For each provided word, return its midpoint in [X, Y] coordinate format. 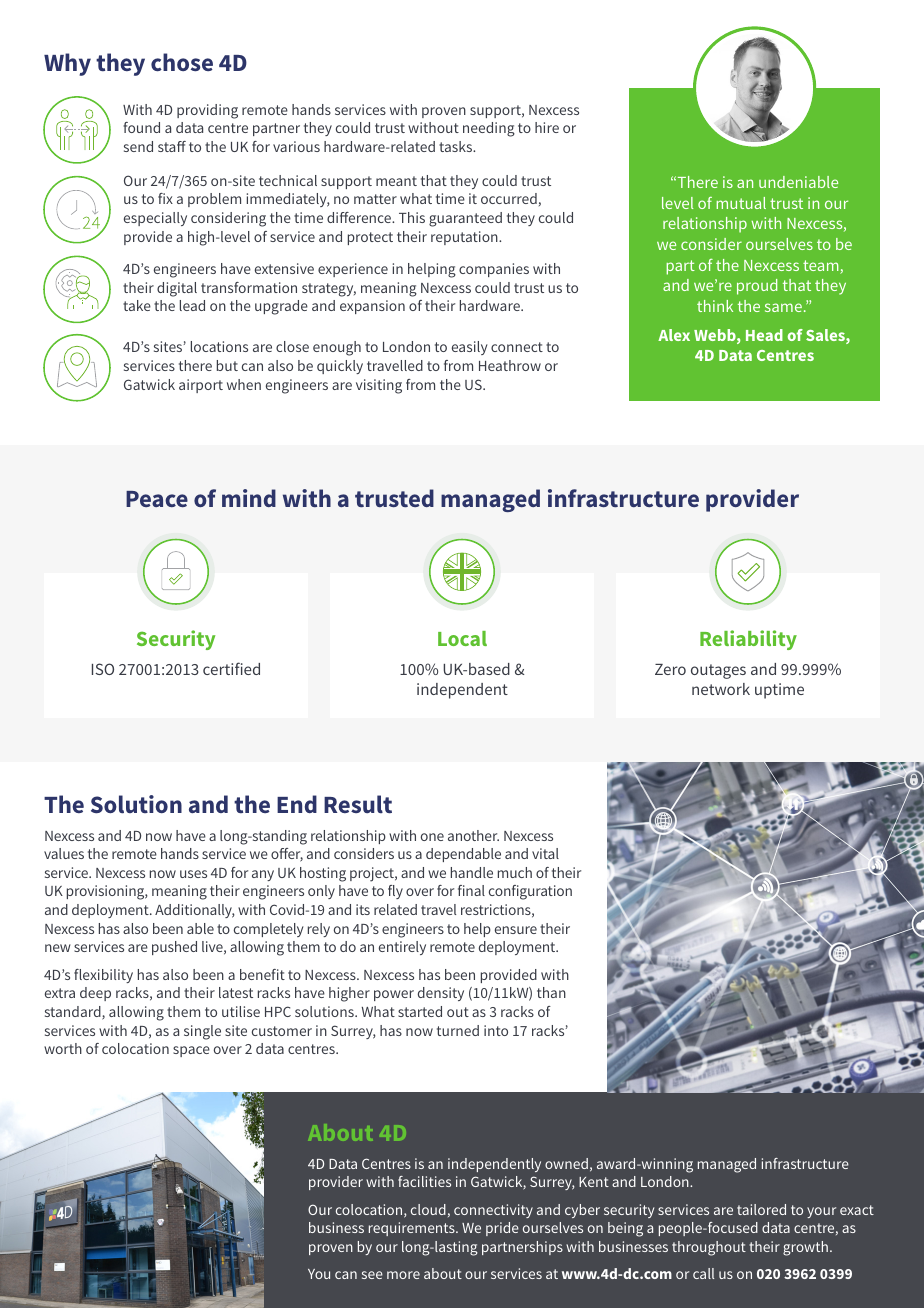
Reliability [748, 640]
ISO [103, 669]
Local [462, 638]
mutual [741, 203]
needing [489, 129]
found [141, 127]
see [372, 1275]
